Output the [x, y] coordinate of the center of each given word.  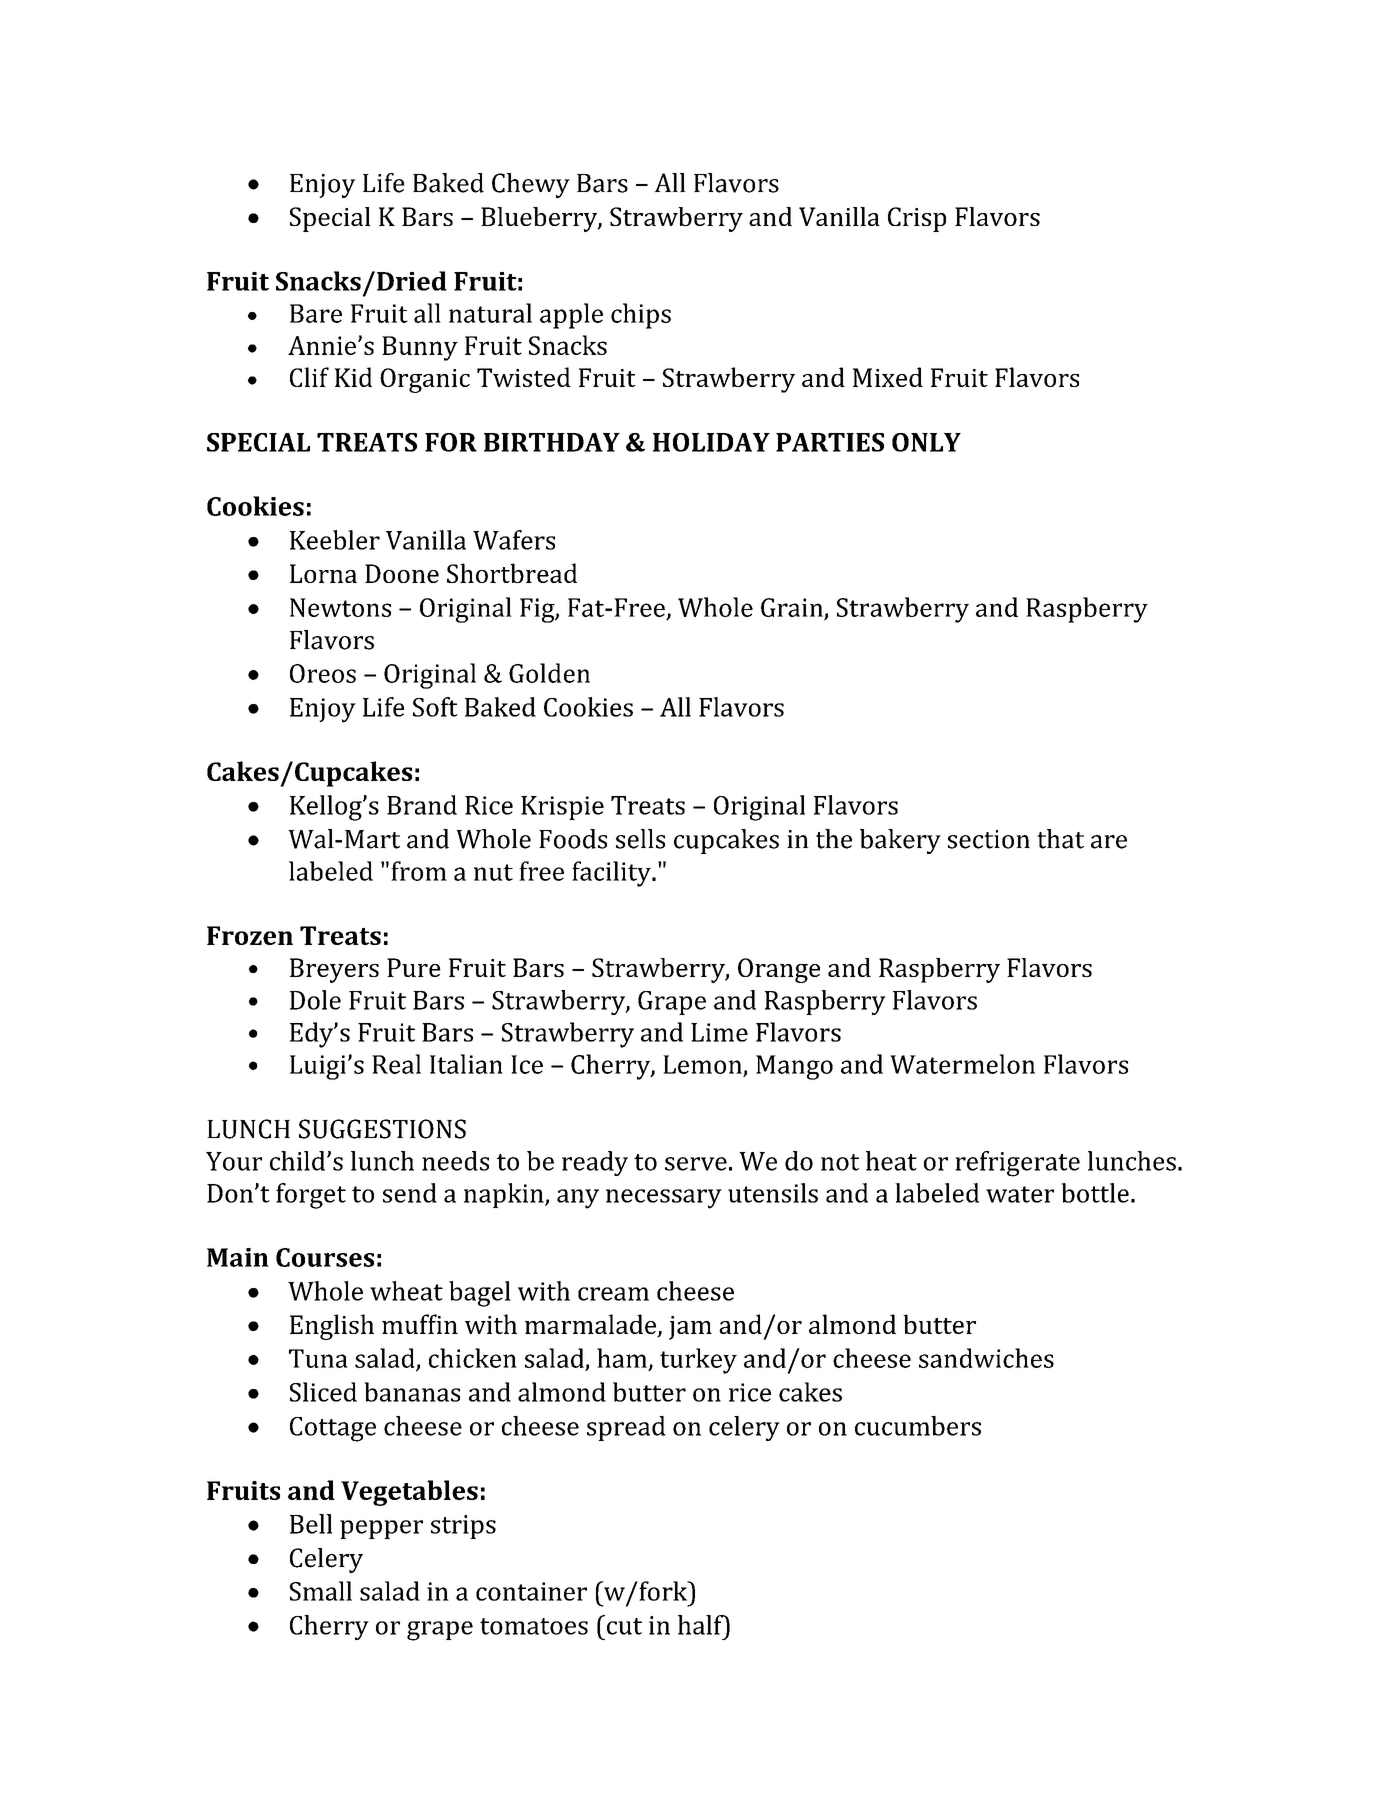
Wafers [514, 540]
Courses [325, 1257]
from [419, 871]
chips [641, 316]
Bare [316, 313]
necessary [664, 1199]
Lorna [323, 573]
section [989, 839]
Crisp [917, 219]
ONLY [926, 442]
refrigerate [1017, 1164]
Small [321, 1591]
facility [612, 874]
